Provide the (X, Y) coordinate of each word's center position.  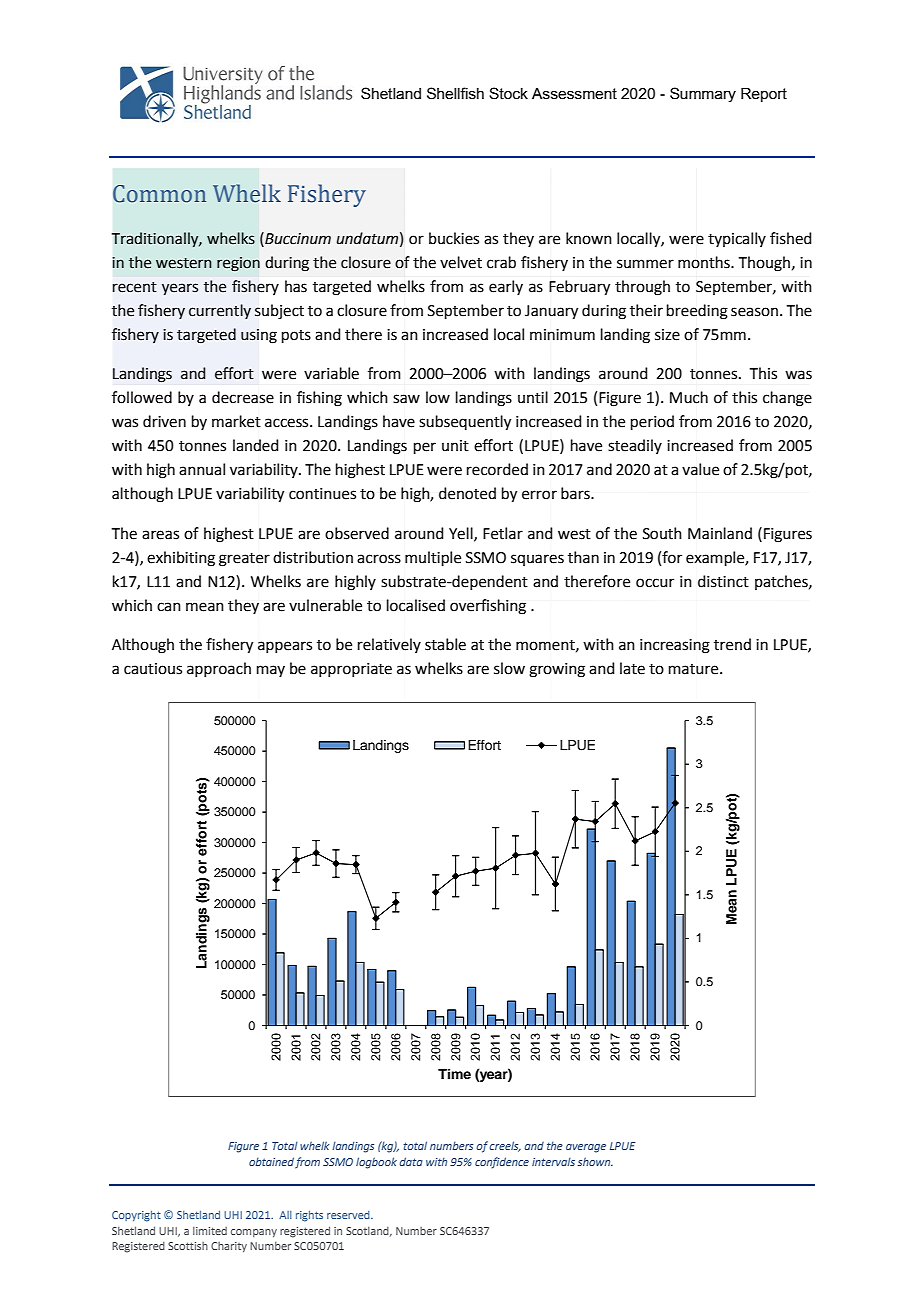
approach (219, 669)
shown (595, 1162)
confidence (502, 1163)
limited (210, 1231)
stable (445, 644)
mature (695, 669)
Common (159, 194)
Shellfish (455, 93)
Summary (703, 94)
